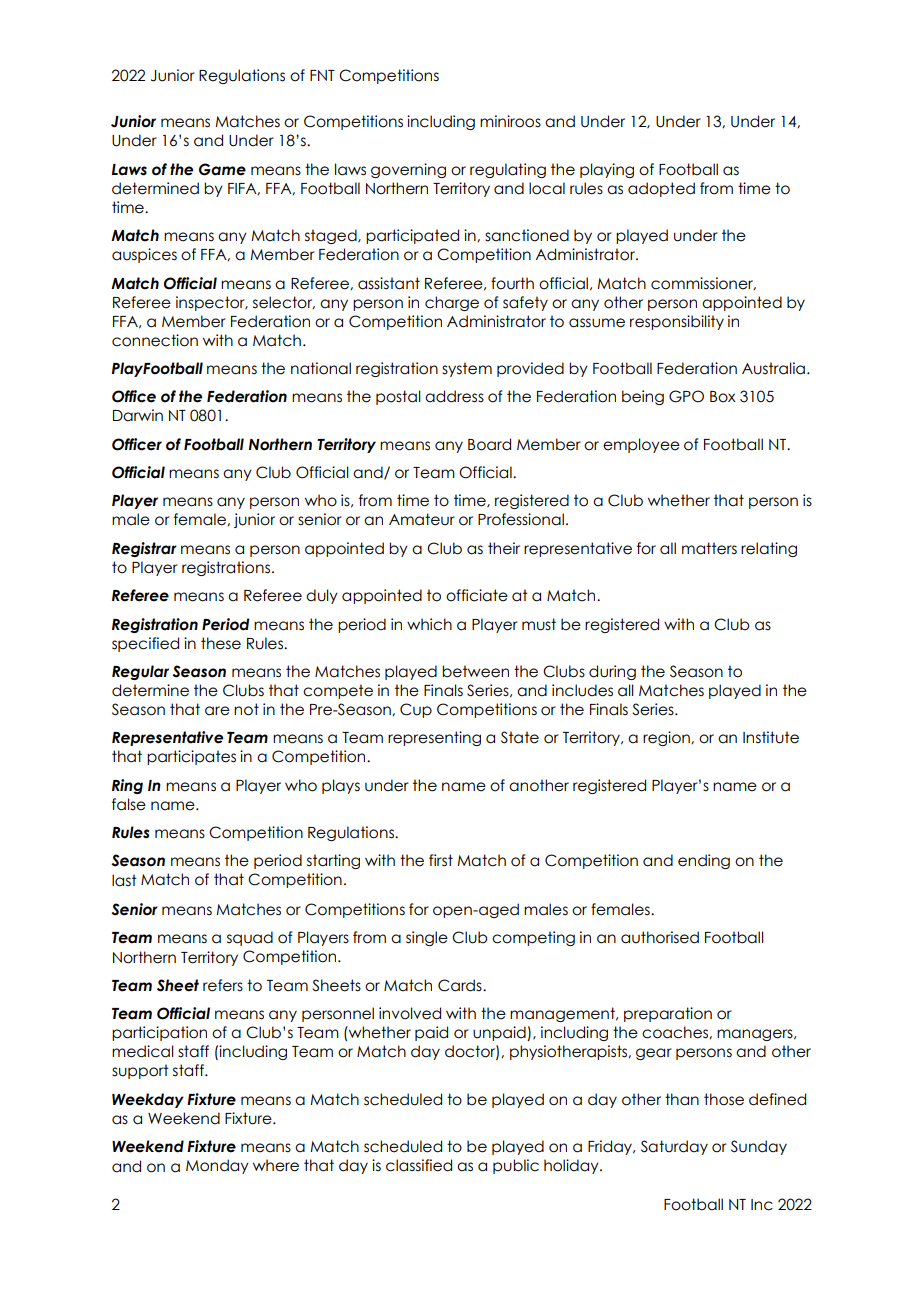  I want to click on governing, so click(408, 170).
